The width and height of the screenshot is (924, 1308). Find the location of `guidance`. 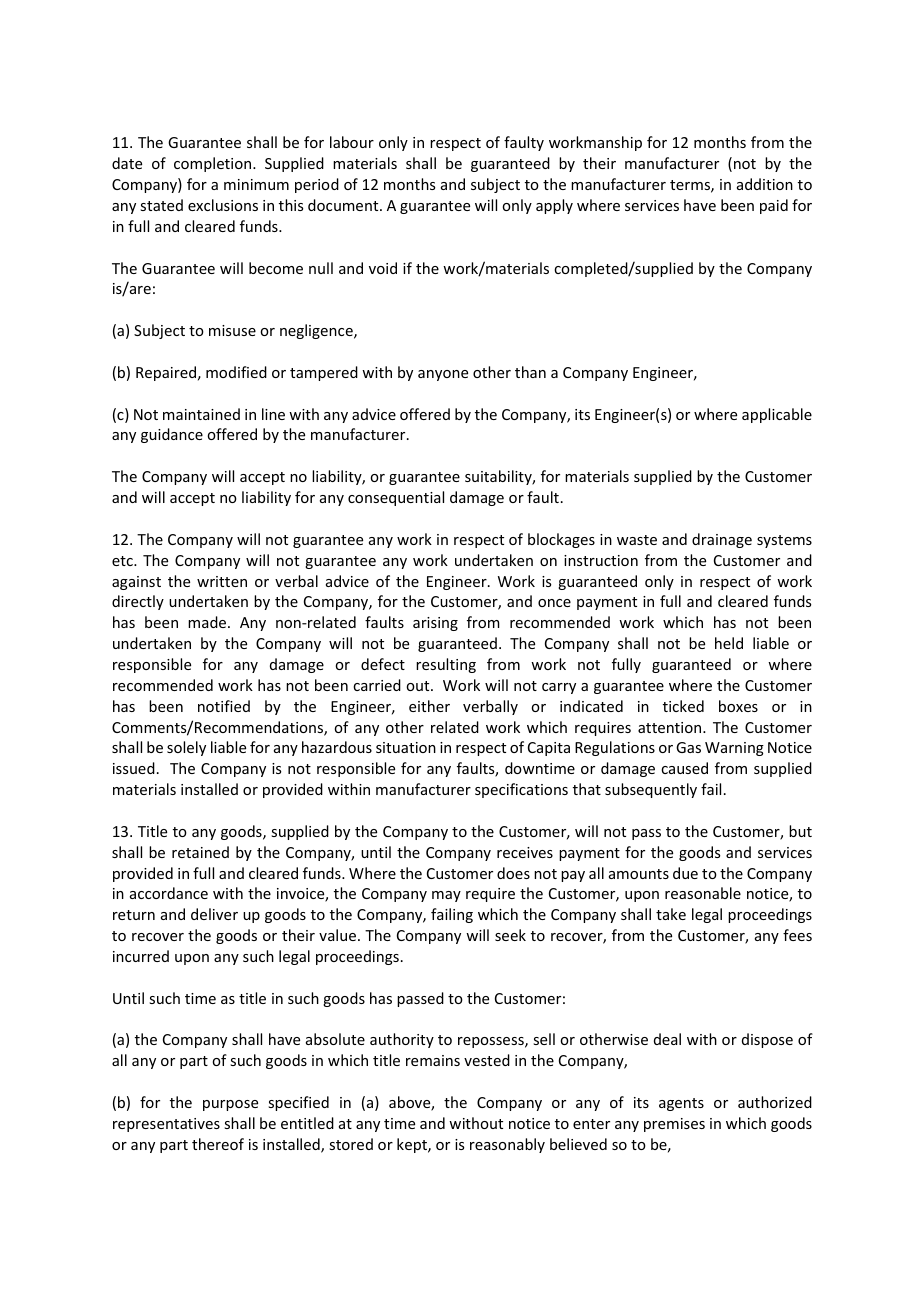

guidance is located at coordinates (172, 435).
